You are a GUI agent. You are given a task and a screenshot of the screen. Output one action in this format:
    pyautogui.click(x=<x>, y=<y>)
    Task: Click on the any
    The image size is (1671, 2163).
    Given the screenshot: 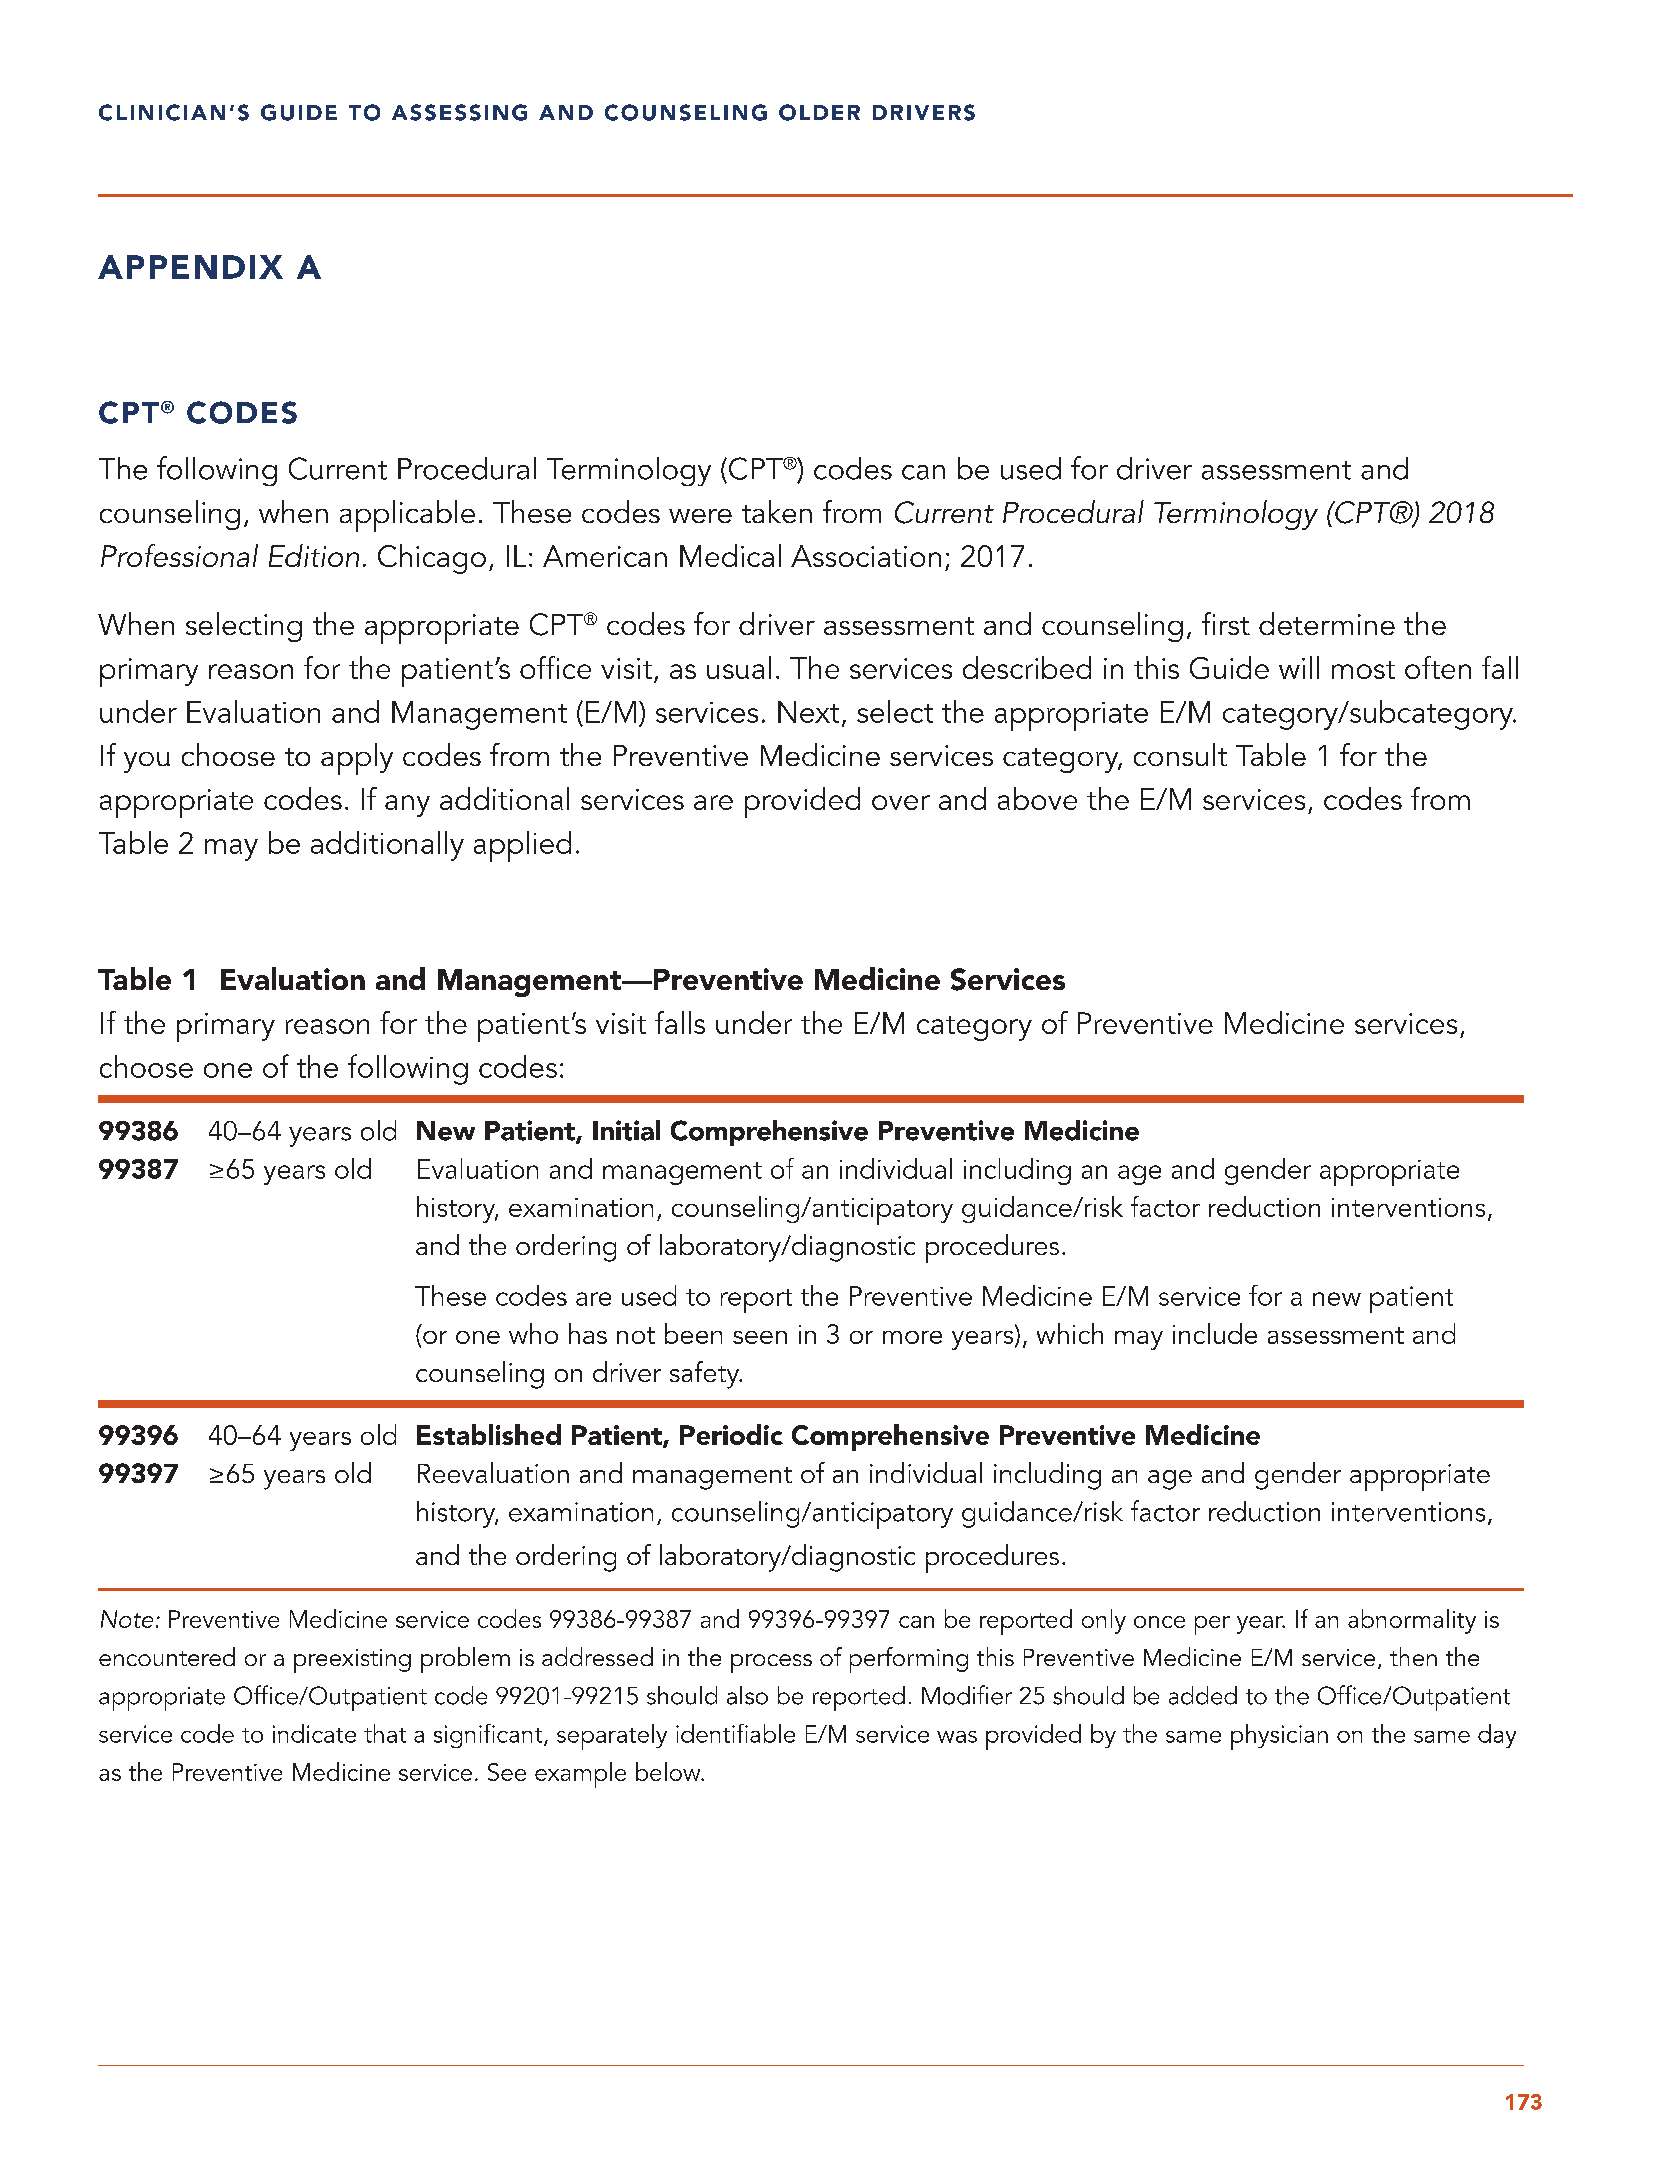 What is the action you would take?
    pyautogui.click(x=407, y=806)
